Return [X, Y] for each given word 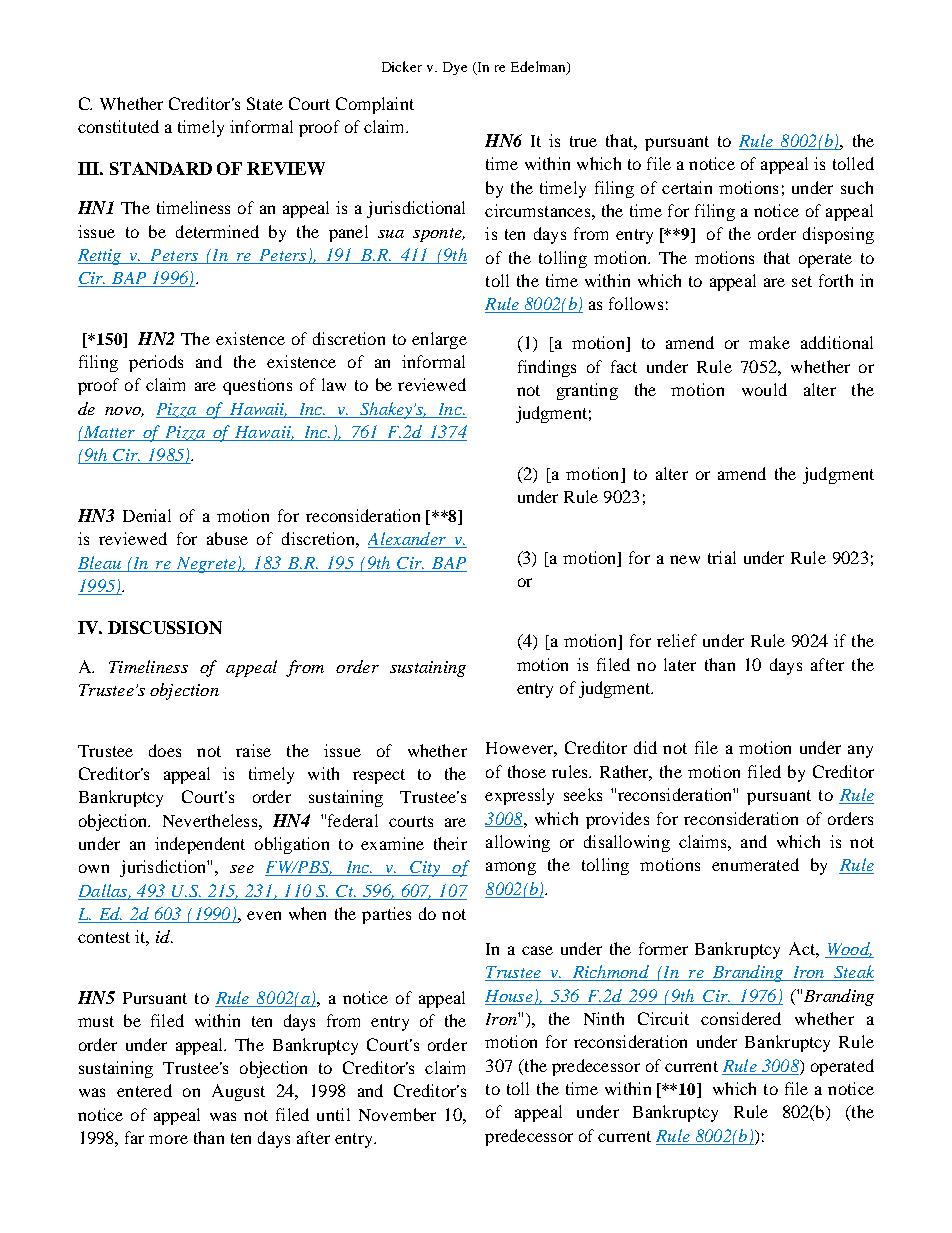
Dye [455, 68]
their [450, 843]
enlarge [439, 340]
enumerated [755, 864]
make [769, 342]
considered [741, 1018]
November [397, 1114]
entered [144, 1090]
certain [687, 187]
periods [156, 363]
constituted [118, 126]
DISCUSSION [165, 627]
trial [722, 557]
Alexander [408, 540]
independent [200, 845]
